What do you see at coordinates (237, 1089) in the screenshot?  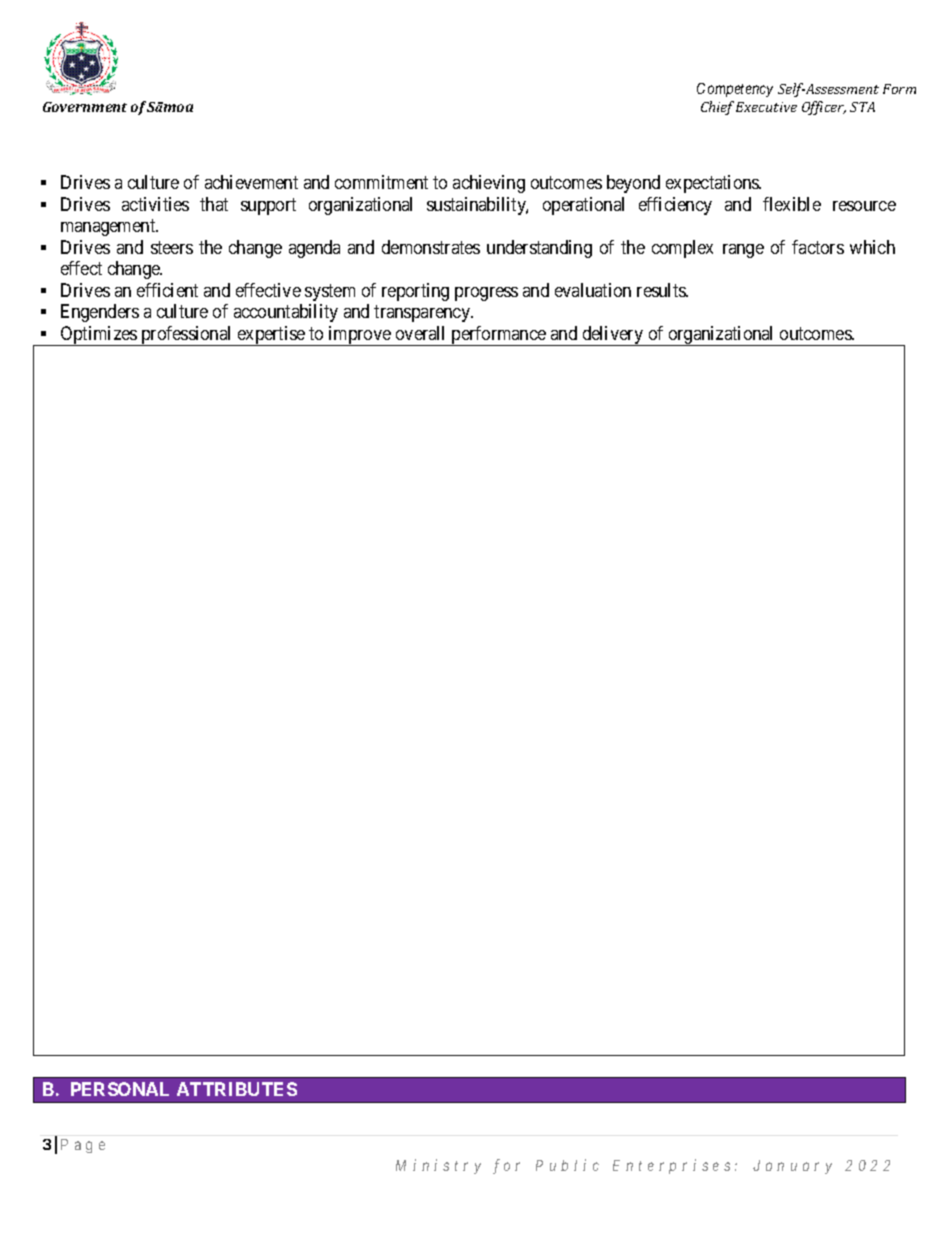 I see `ATTRIBUTES` at bounding box center [237, 1089].
